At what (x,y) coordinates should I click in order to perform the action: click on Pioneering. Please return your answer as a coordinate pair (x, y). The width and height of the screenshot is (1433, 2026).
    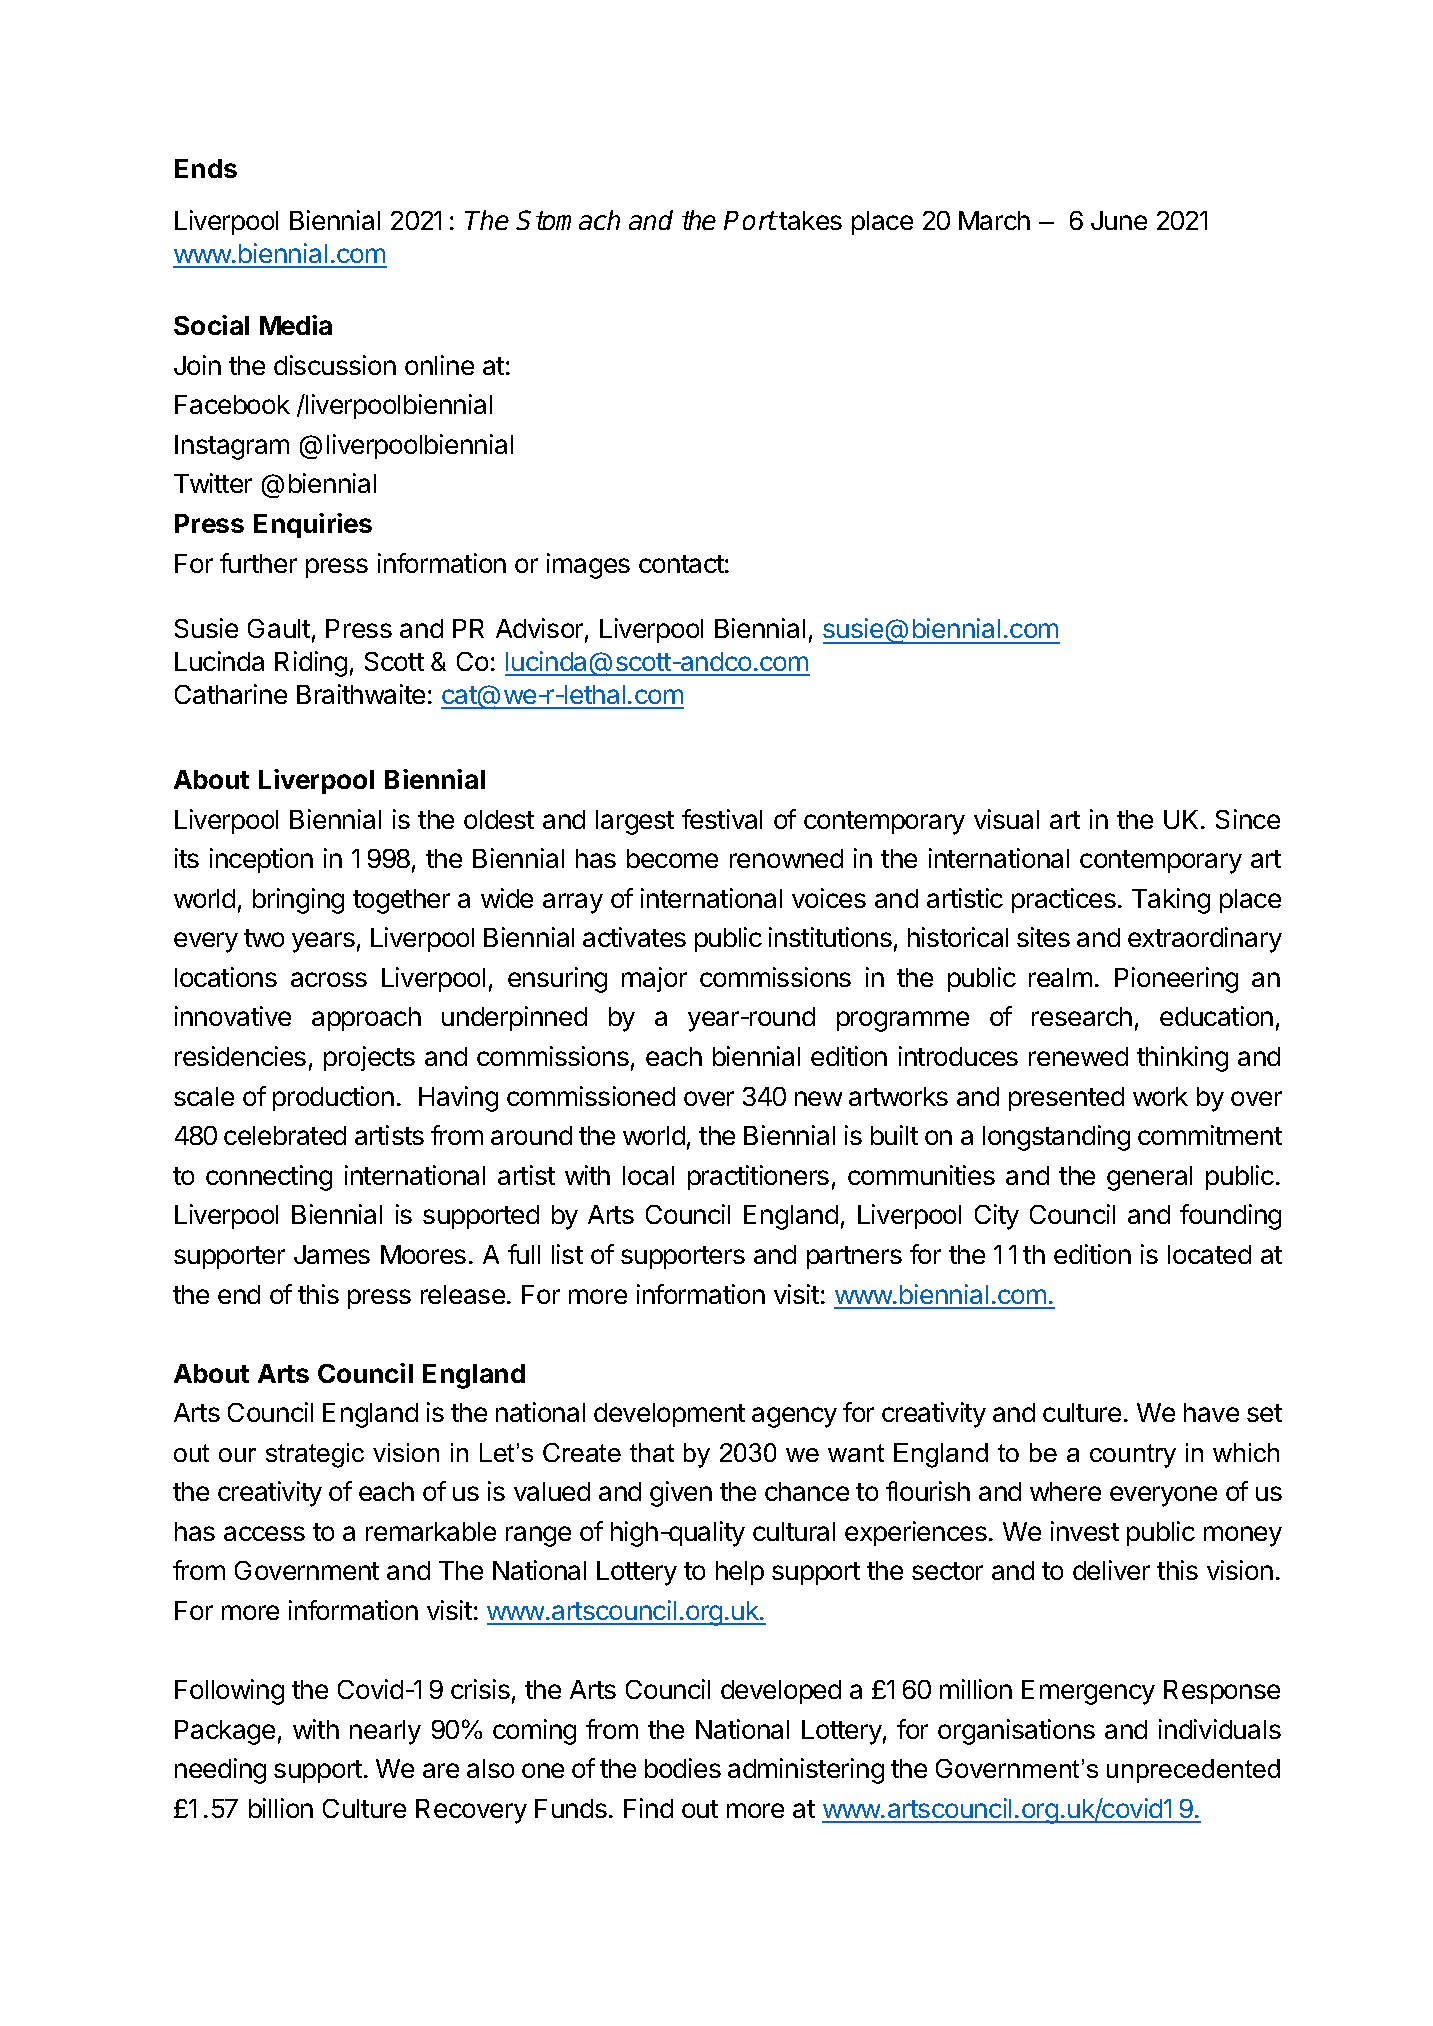
    Looking at the image, I should click on (1176, 980).
